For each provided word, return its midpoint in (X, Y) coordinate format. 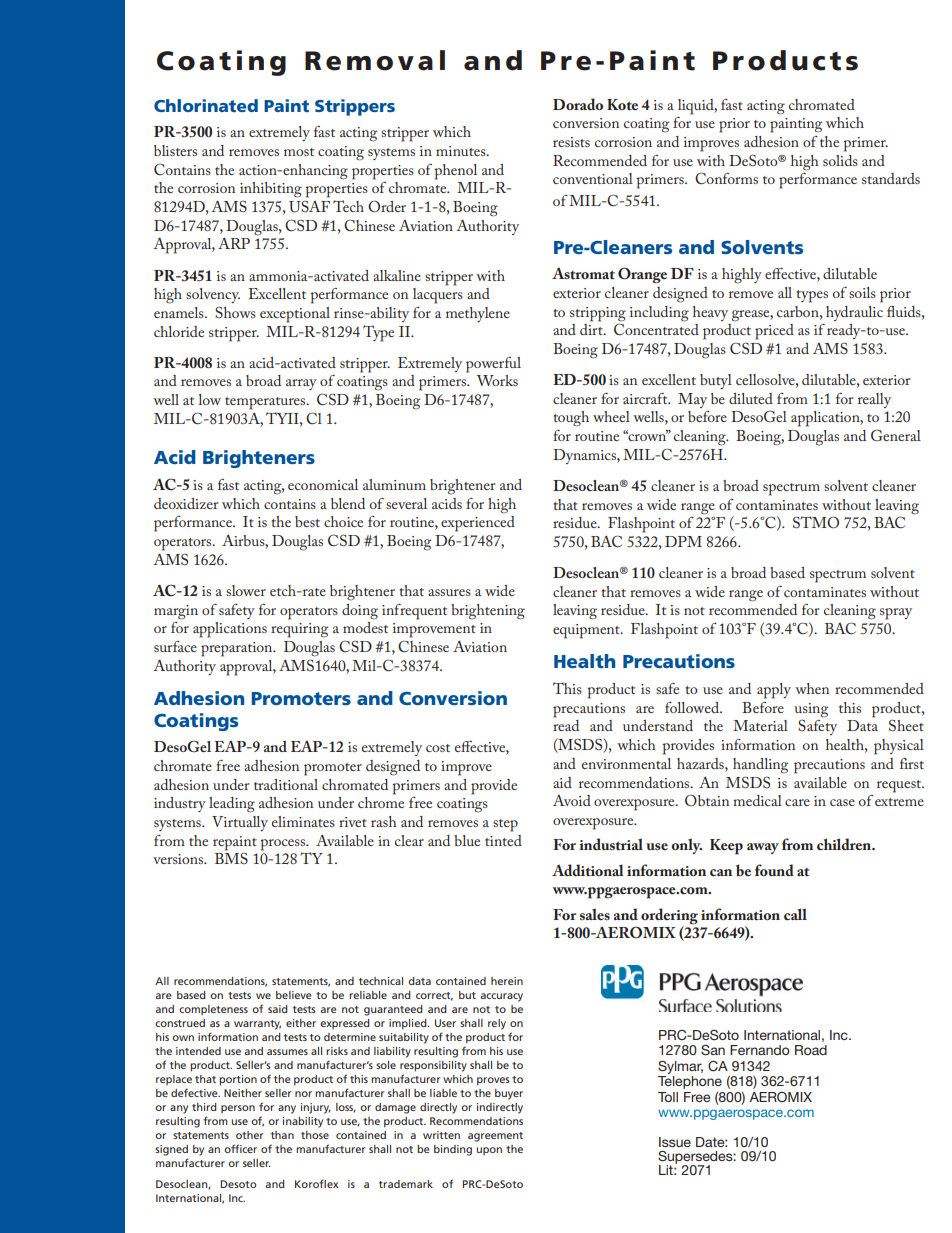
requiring (299, 630)
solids (840, 160)
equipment (587, 631)
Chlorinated (206, 105)
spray (896, 614)
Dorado (578, 104)
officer (240, 1148)
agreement (495, 1137)
